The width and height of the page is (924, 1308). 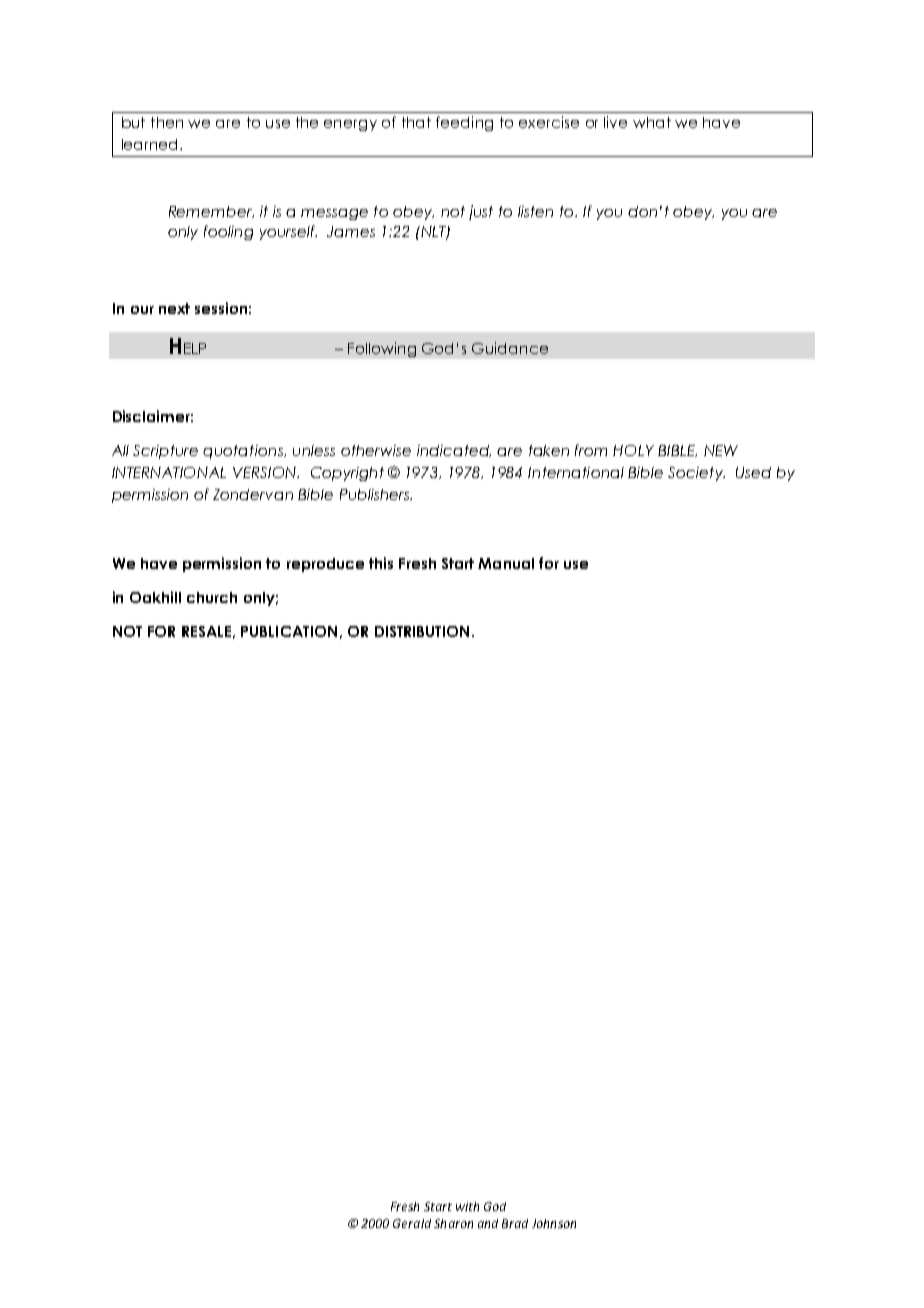 What do you see at coordinates (652, 122) in the page?
I see `what` at bounding box center [652, 122].
